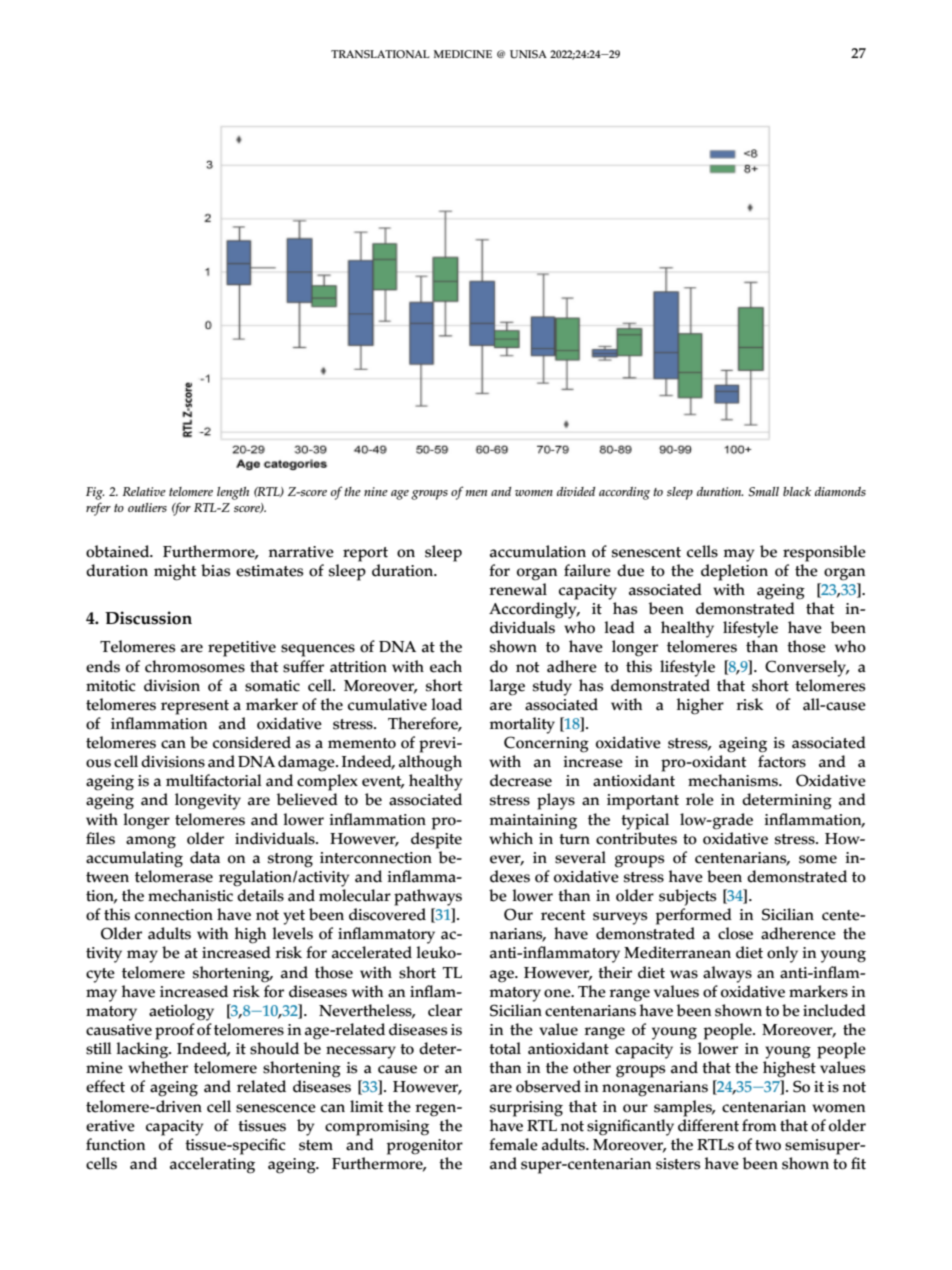 The width and height of the page is (952, 1270). What do you see at coordinates (212, 1165) in the page?
I see `accelerating` at bounding box center [212, 1165].
